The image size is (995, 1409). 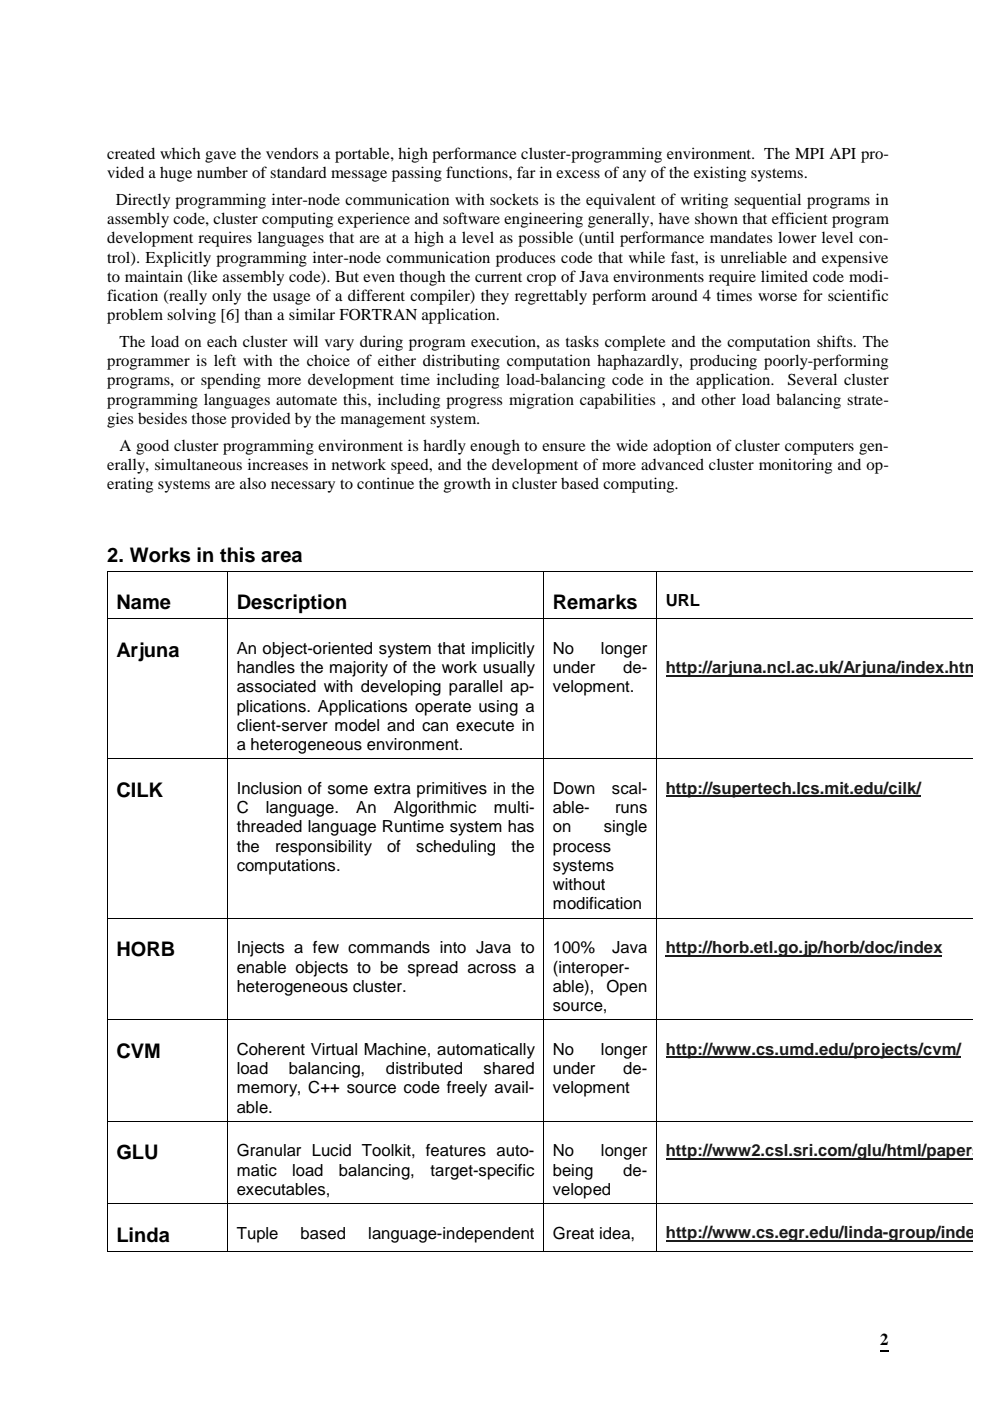 What do you see at coordinates (683, 600) in the image?
I see `URL` at bounding box center [683, 600].
